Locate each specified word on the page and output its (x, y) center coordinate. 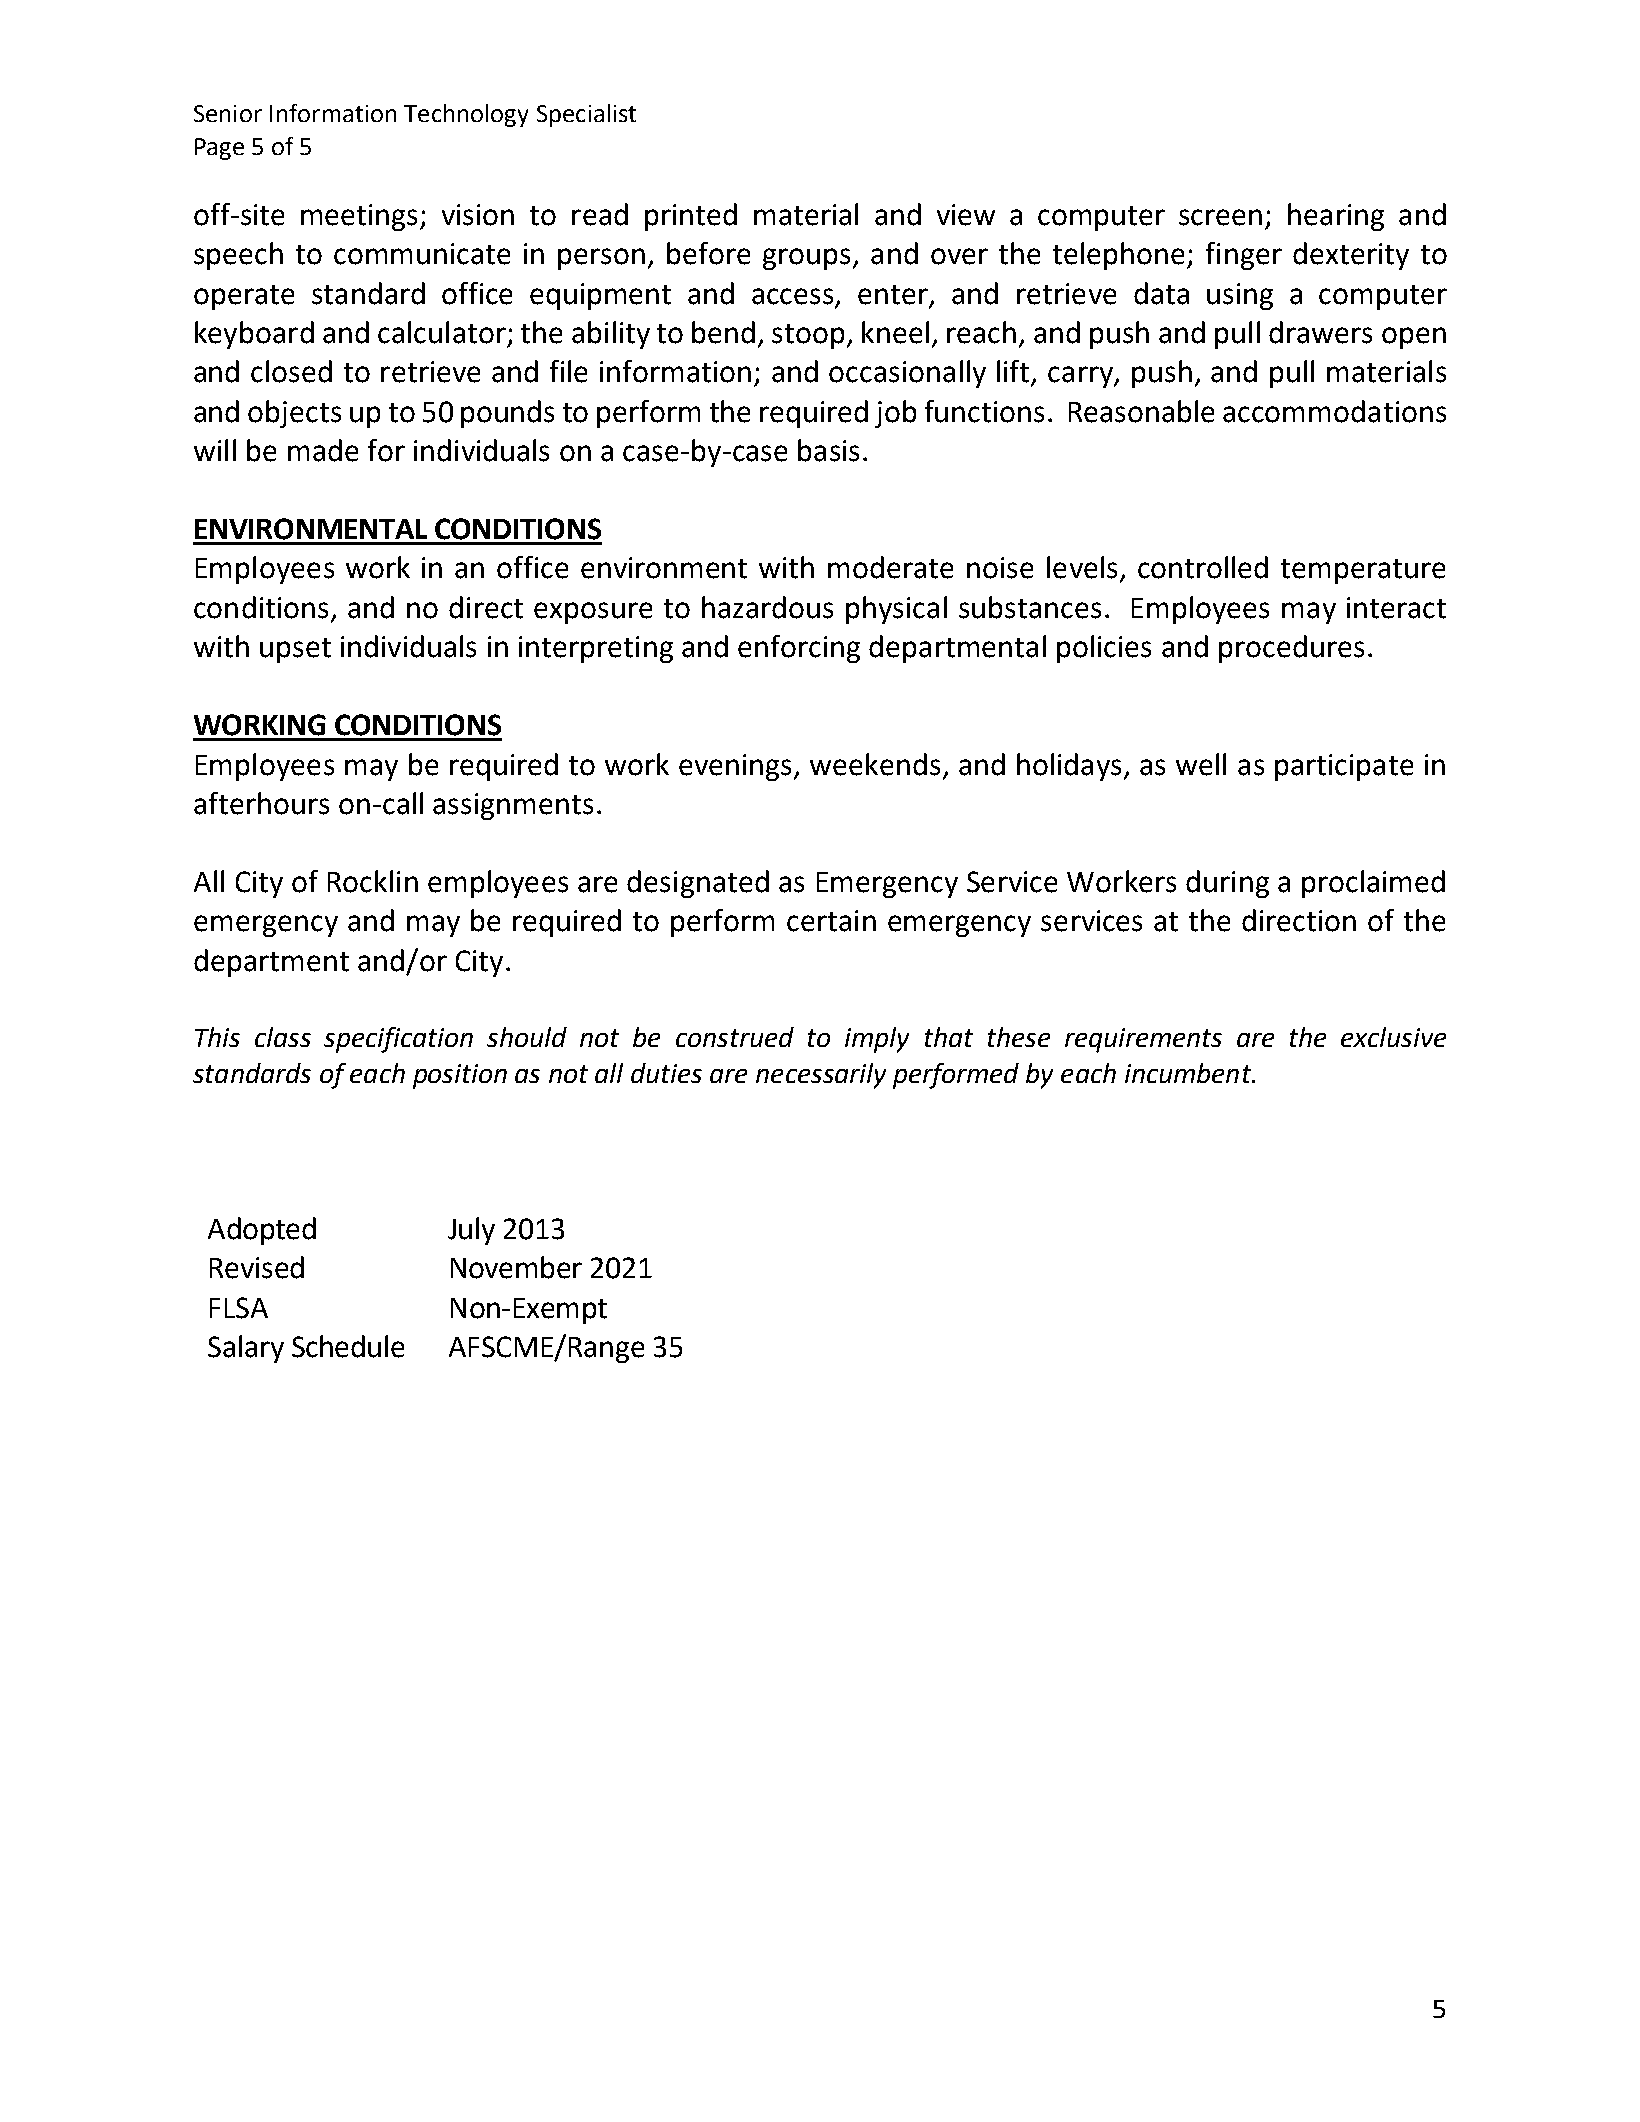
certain (831, 921)
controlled (1203, 567)
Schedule (348, 1346)
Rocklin (373, 881)
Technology (466, 115)
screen (1220, 217)
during (1227, 884)
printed (691, 217)
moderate (890, 567)
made (323, 450)
